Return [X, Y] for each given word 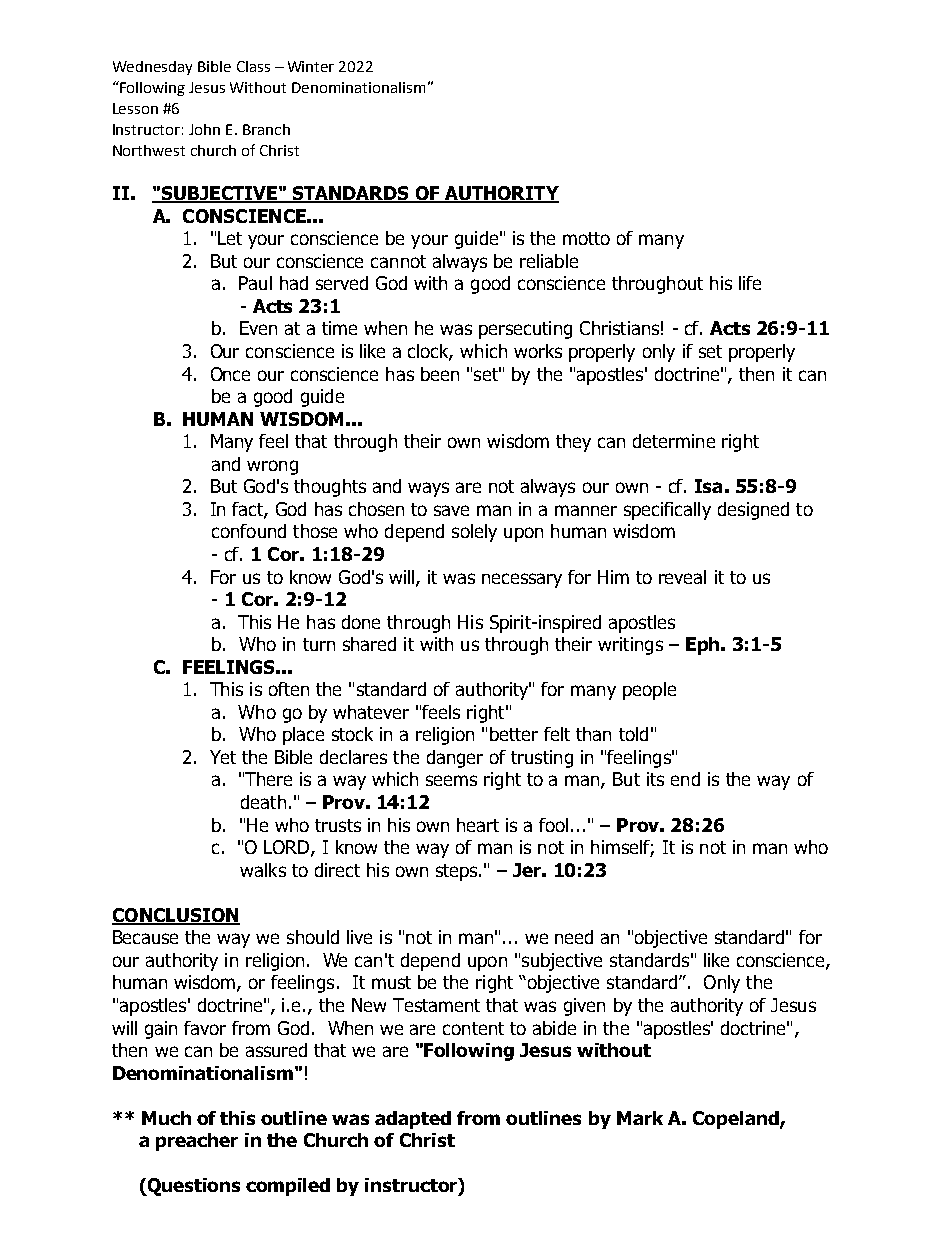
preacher [197, 1142]
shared [369, 644]
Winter [311, 66]
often [289, 689]
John [204, 129]
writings [630, 646]
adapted [413, 1120]
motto [586, 238]
